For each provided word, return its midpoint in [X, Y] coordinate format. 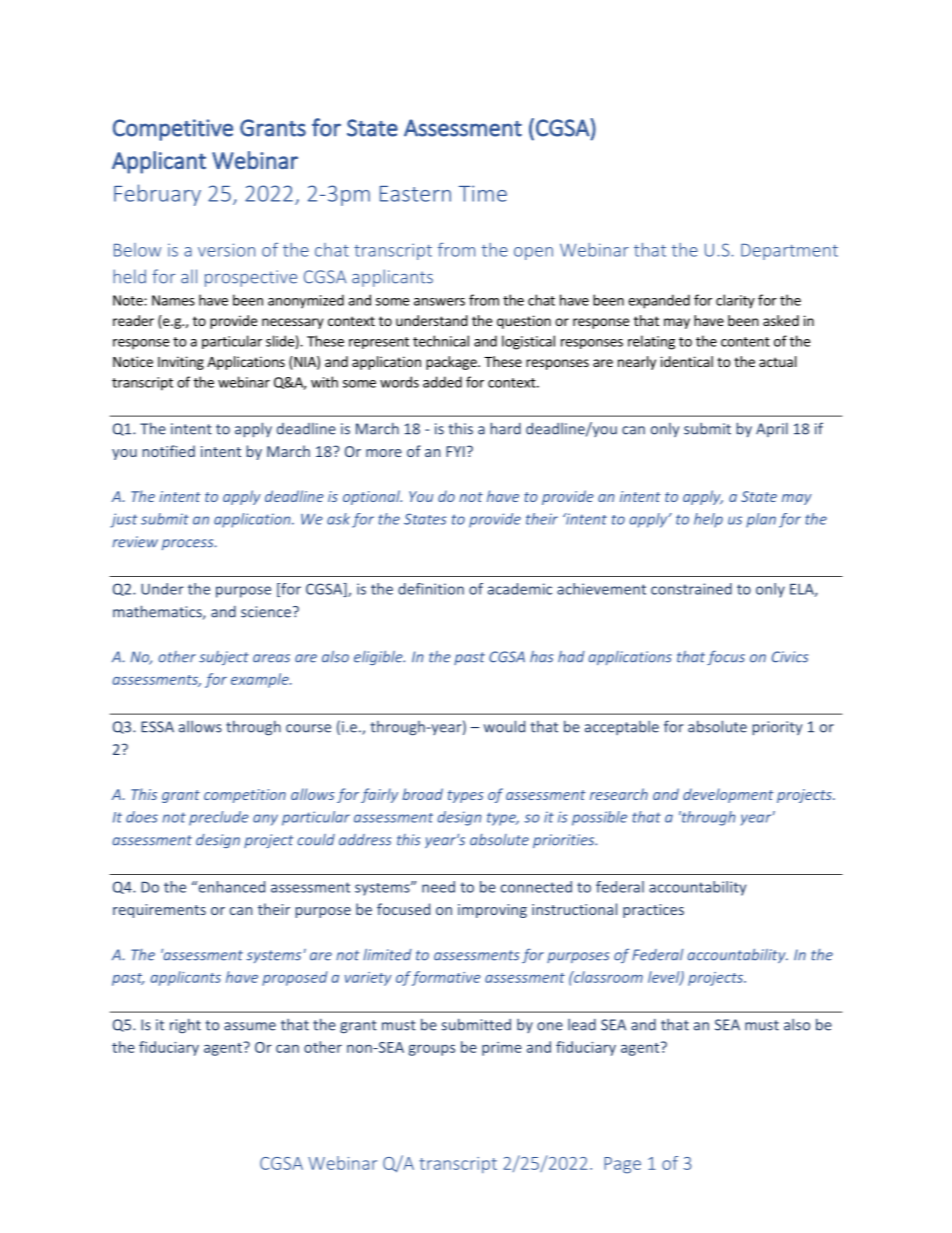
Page [622, 1165]
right [185, 1025]
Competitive [173, 130]
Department [789, 252]
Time [483, 193]
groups [431, 1050]
